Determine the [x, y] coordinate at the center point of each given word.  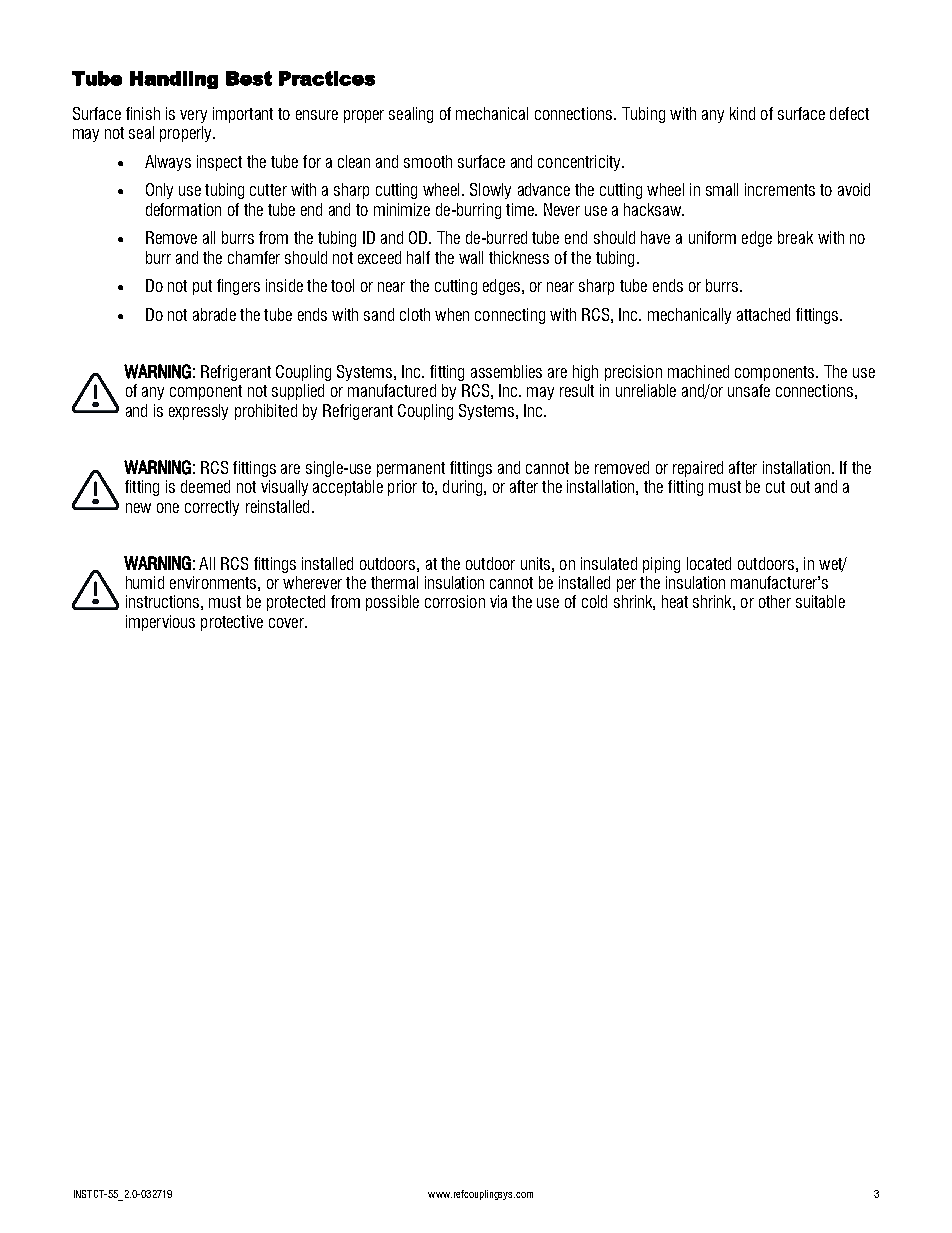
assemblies [506, 371]
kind [742, 113]
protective [232, 623]
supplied [298, 392]
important [243, 115]
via [498, 601]
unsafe [749, 390]
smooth [428, 161]
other [775, 601]
